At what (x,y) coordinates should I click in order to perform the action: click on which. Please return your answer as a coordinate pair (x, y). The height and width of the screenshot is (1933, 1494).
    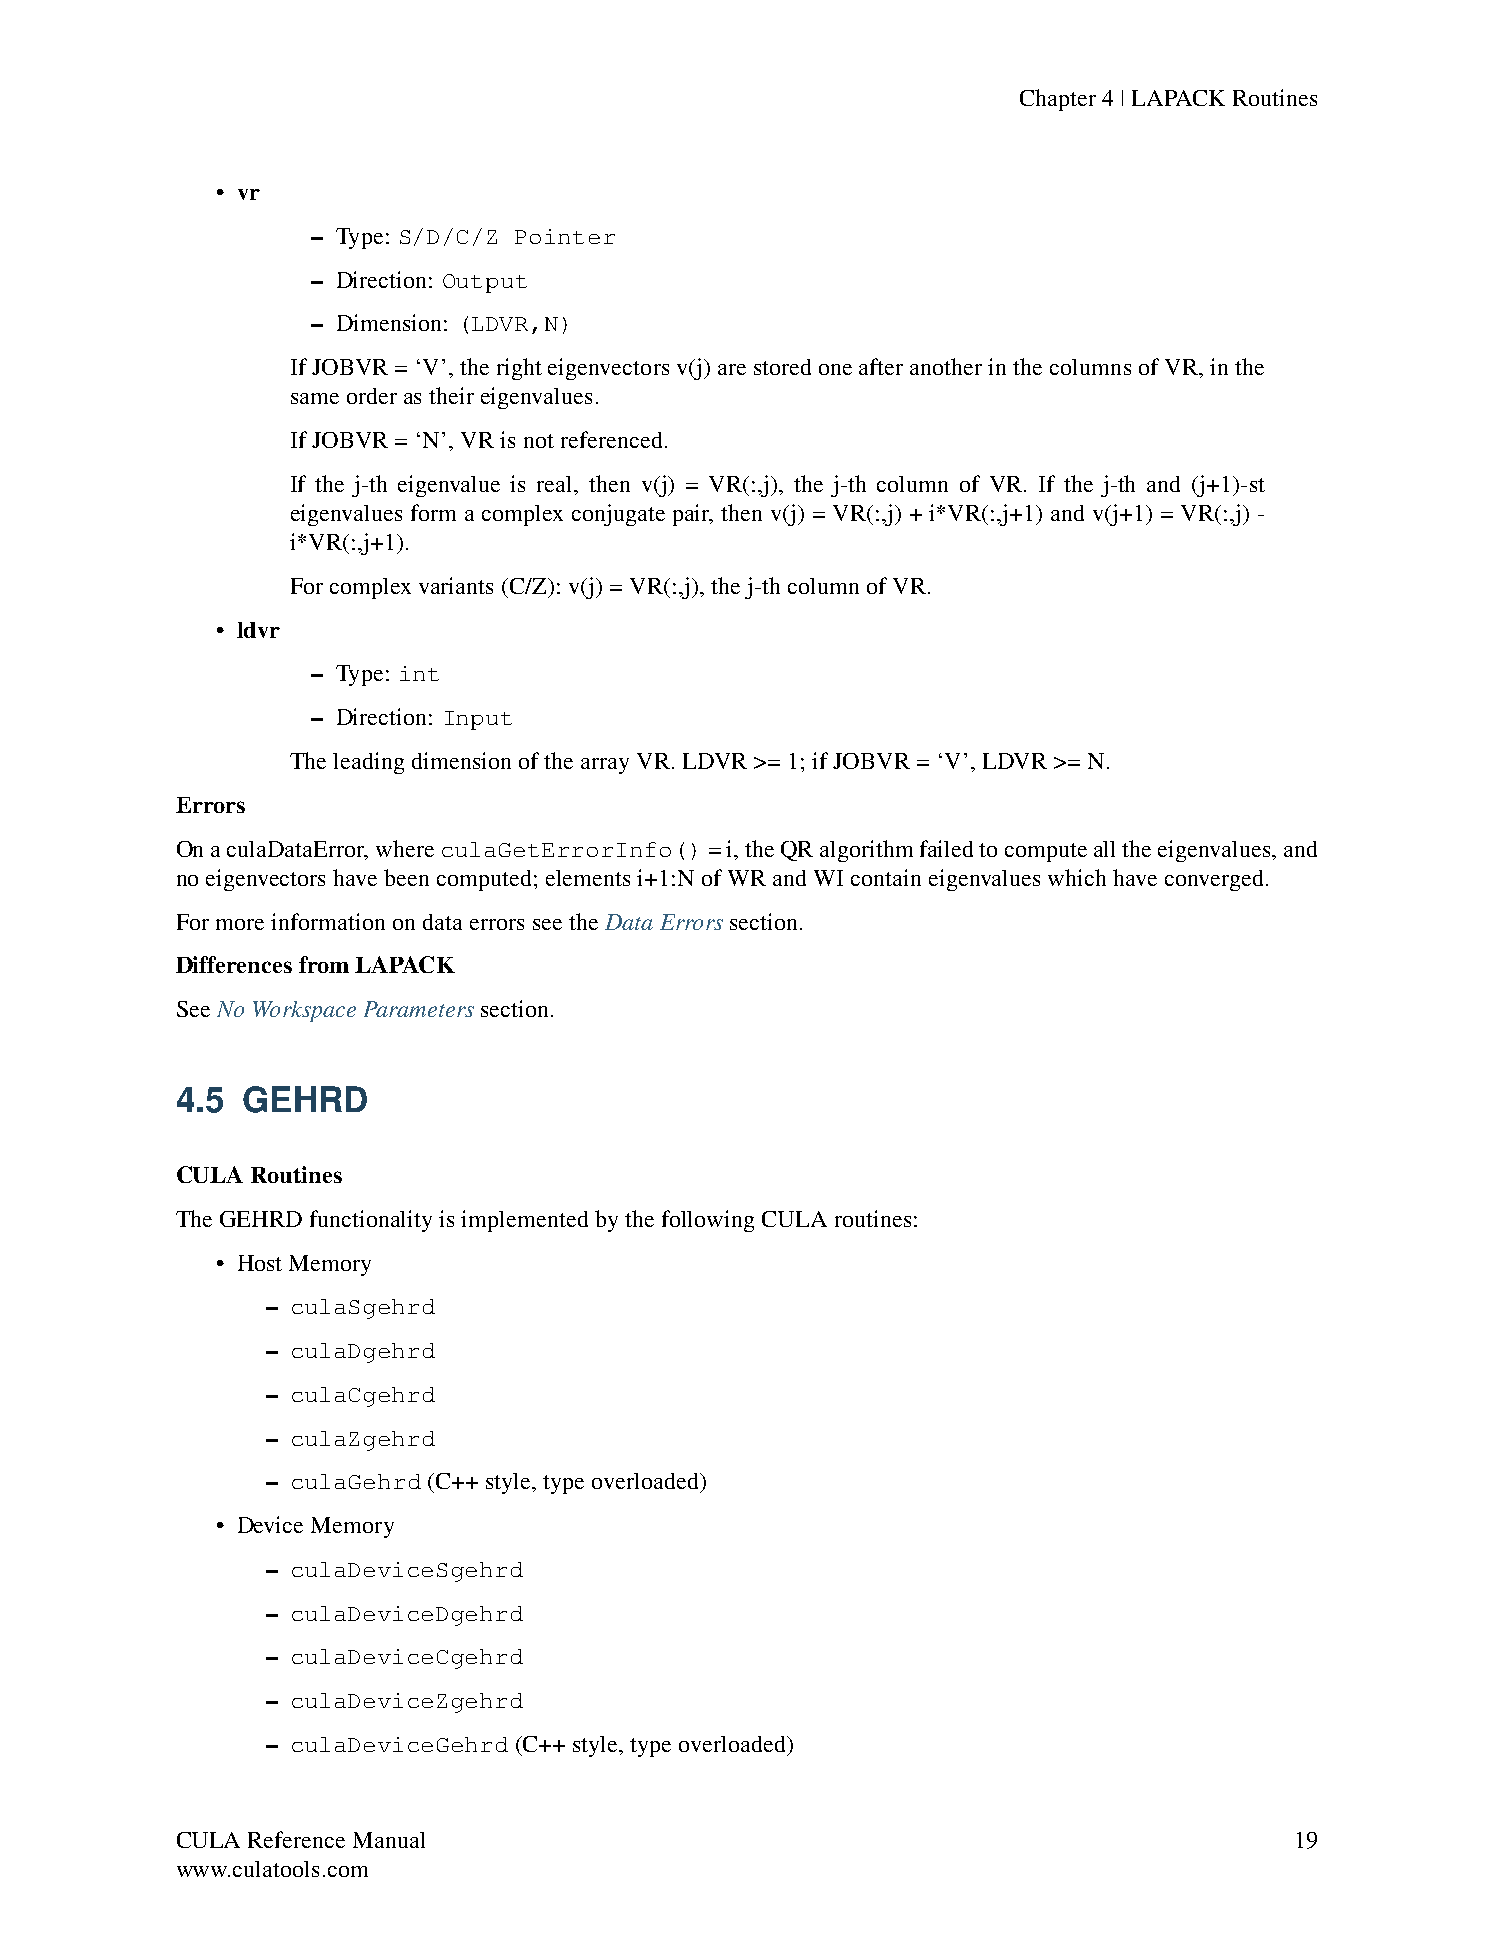
    Looking at the image, I should click on (1077, 877).
